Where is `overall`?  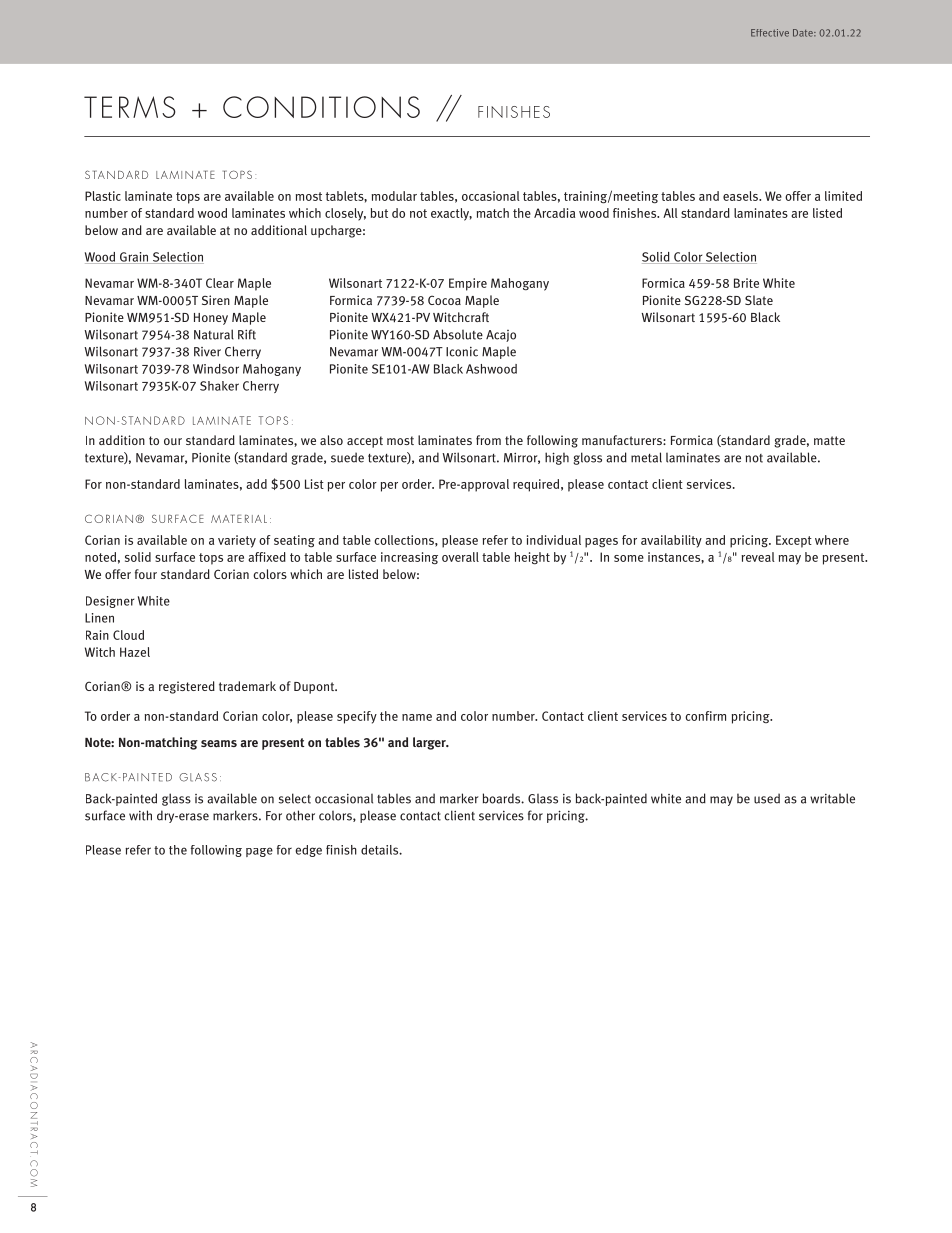
overall is located at coordinates (460, 557).
